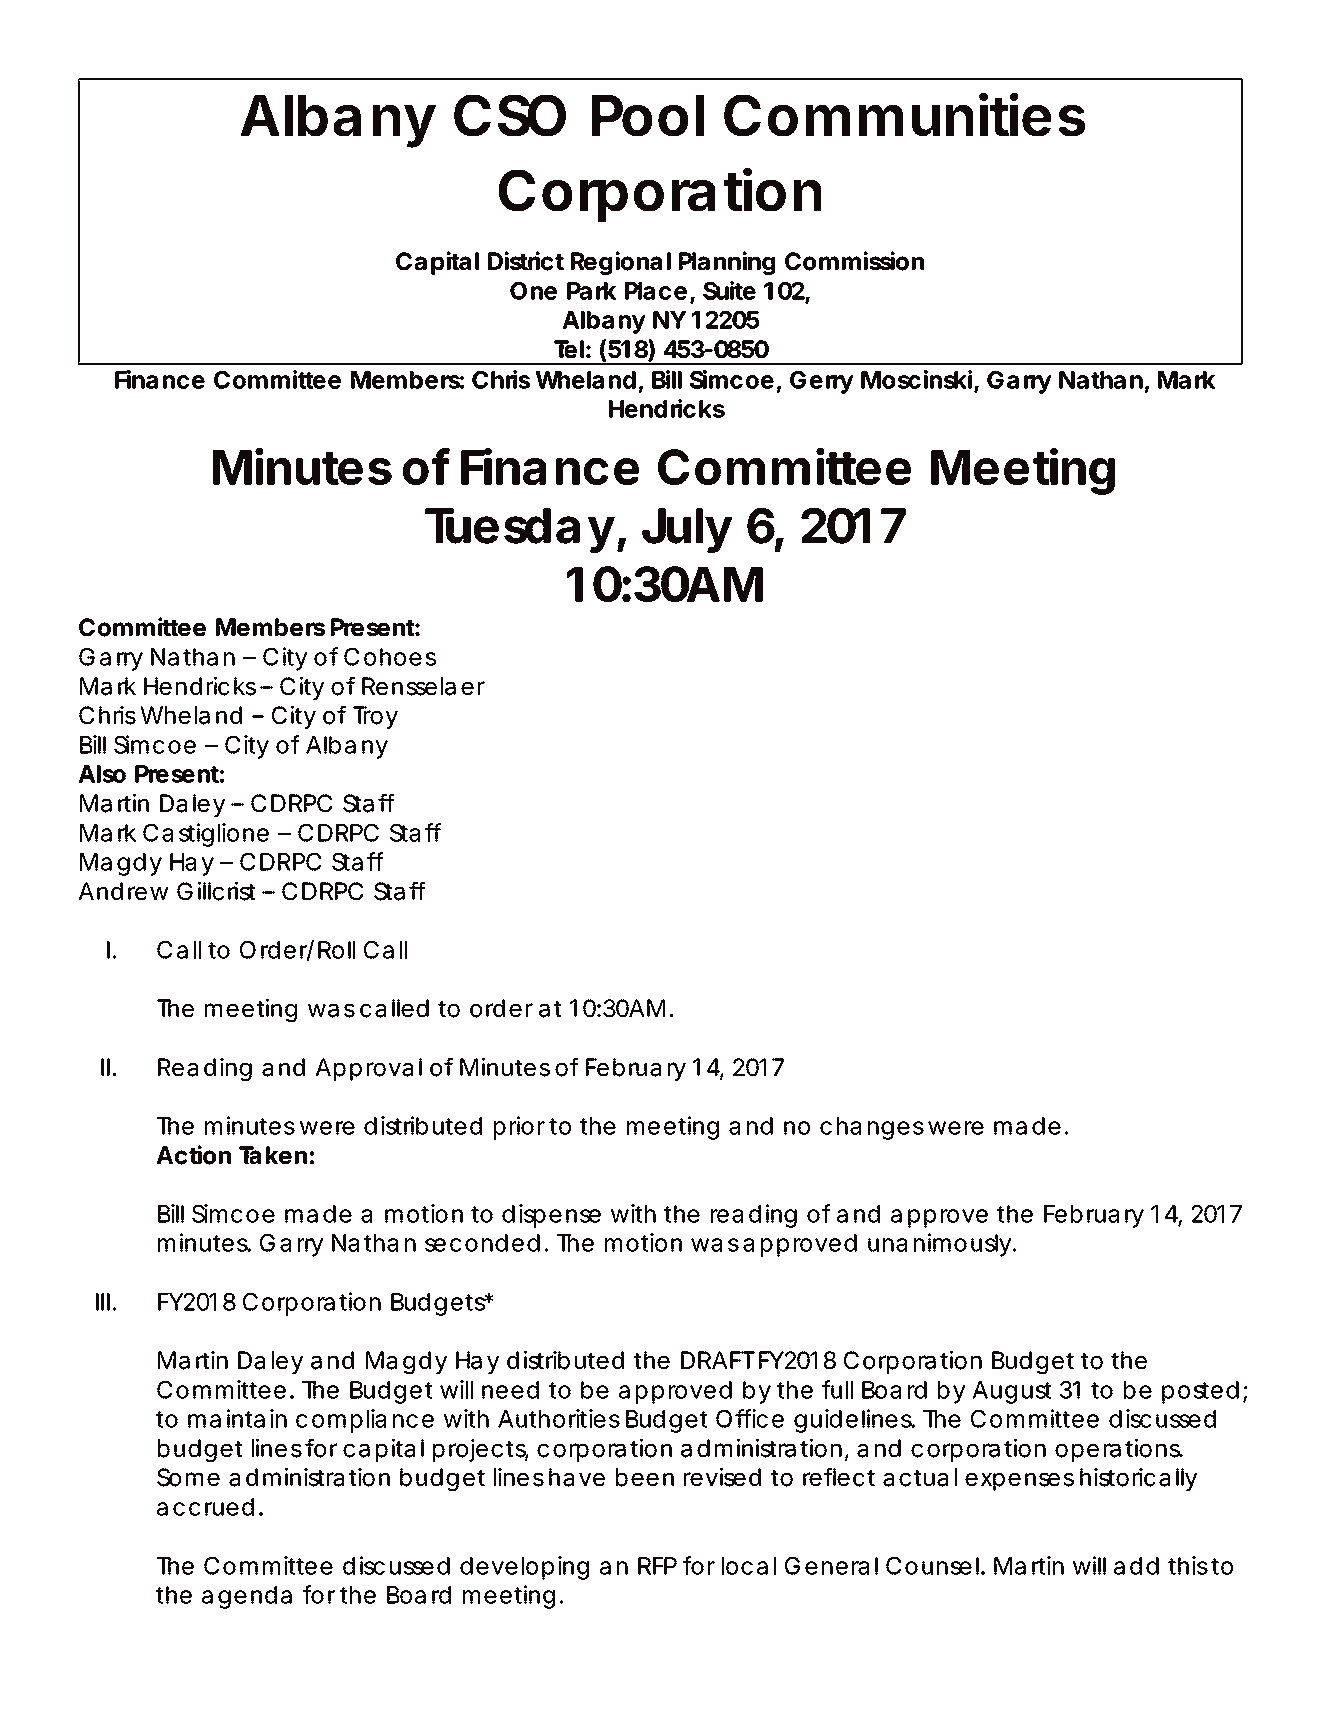  I want to click on agenda, so click(247, 1597).
